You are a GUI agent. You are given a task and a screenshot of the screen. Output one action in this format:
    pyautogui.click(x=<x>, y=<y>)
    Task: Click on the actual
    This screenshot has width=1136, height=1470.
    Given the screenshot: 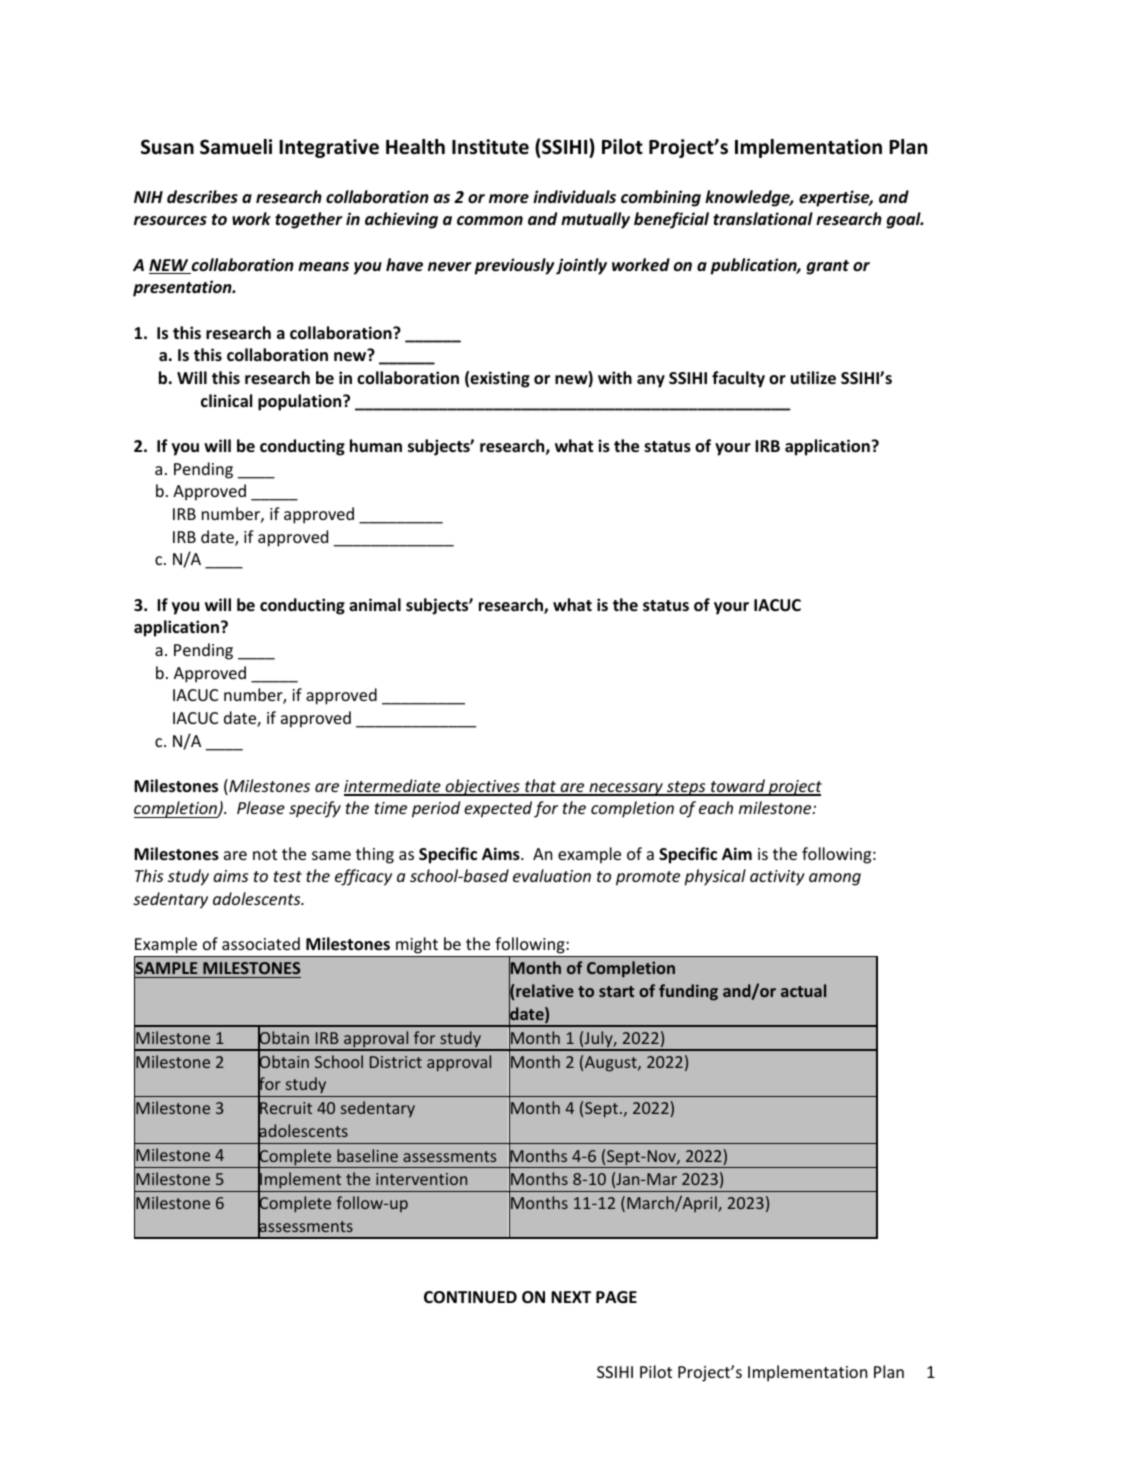 What is the action you would take?
    pyautogui.click(x=803, y=990)
